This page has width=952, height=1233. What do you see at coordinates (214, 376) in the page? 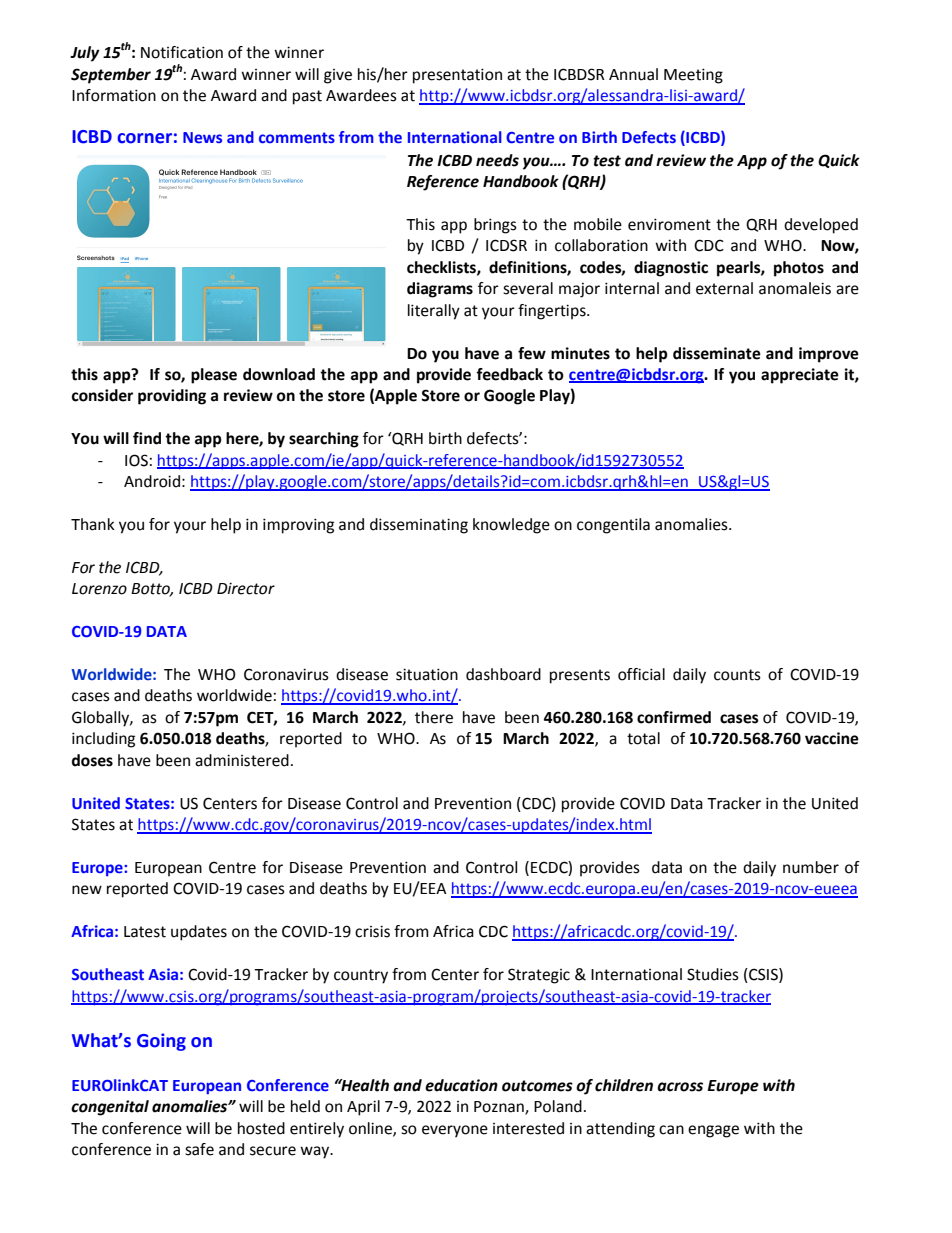
I see `please` at bounding box center [214, 376].
